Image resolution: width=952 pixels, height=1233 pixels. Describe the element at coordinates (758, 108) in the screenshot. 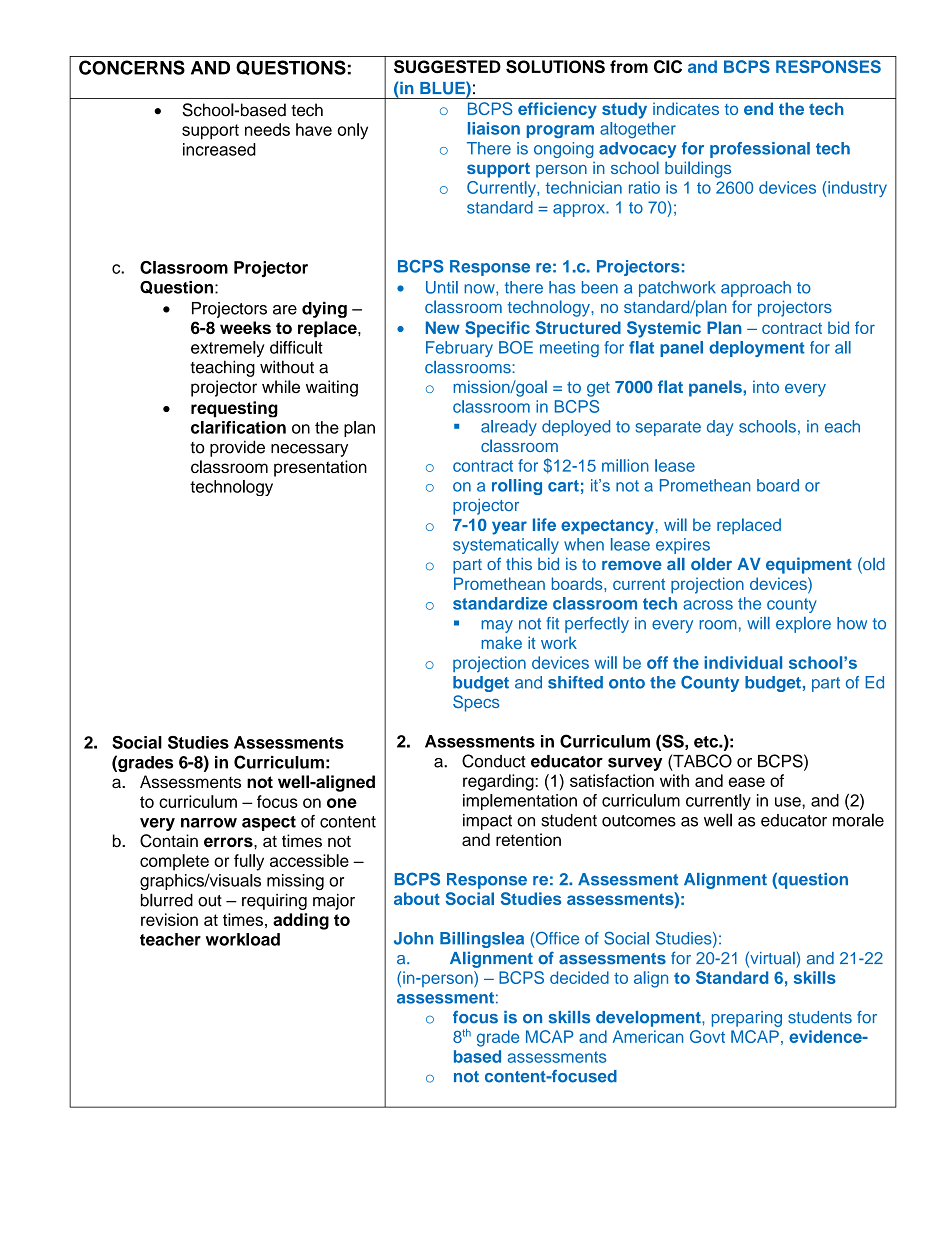

I see `end` at that location.
